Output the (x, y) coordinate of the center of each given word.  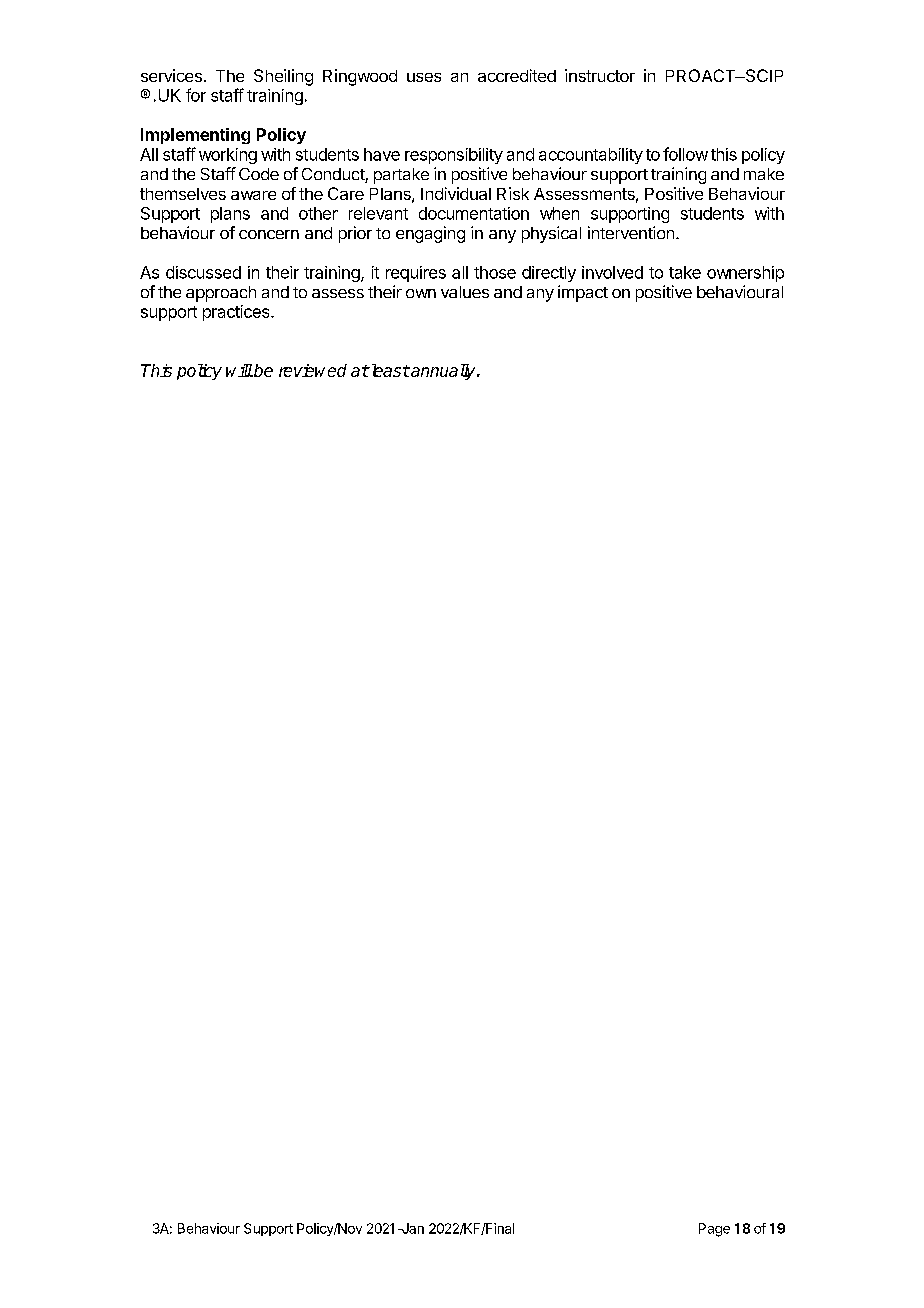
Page (714, 1230)
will (239, 370)
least (389, 370)
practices (237, 313)
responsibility (454, 156)
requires (416, 274)
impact (583, 293)
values (465, 292)
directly (549, 274)
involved (612, 272)
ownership (745, 274)
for (196, 95)
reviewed (313, 370)
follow (685, 154)
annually (443, 372)
